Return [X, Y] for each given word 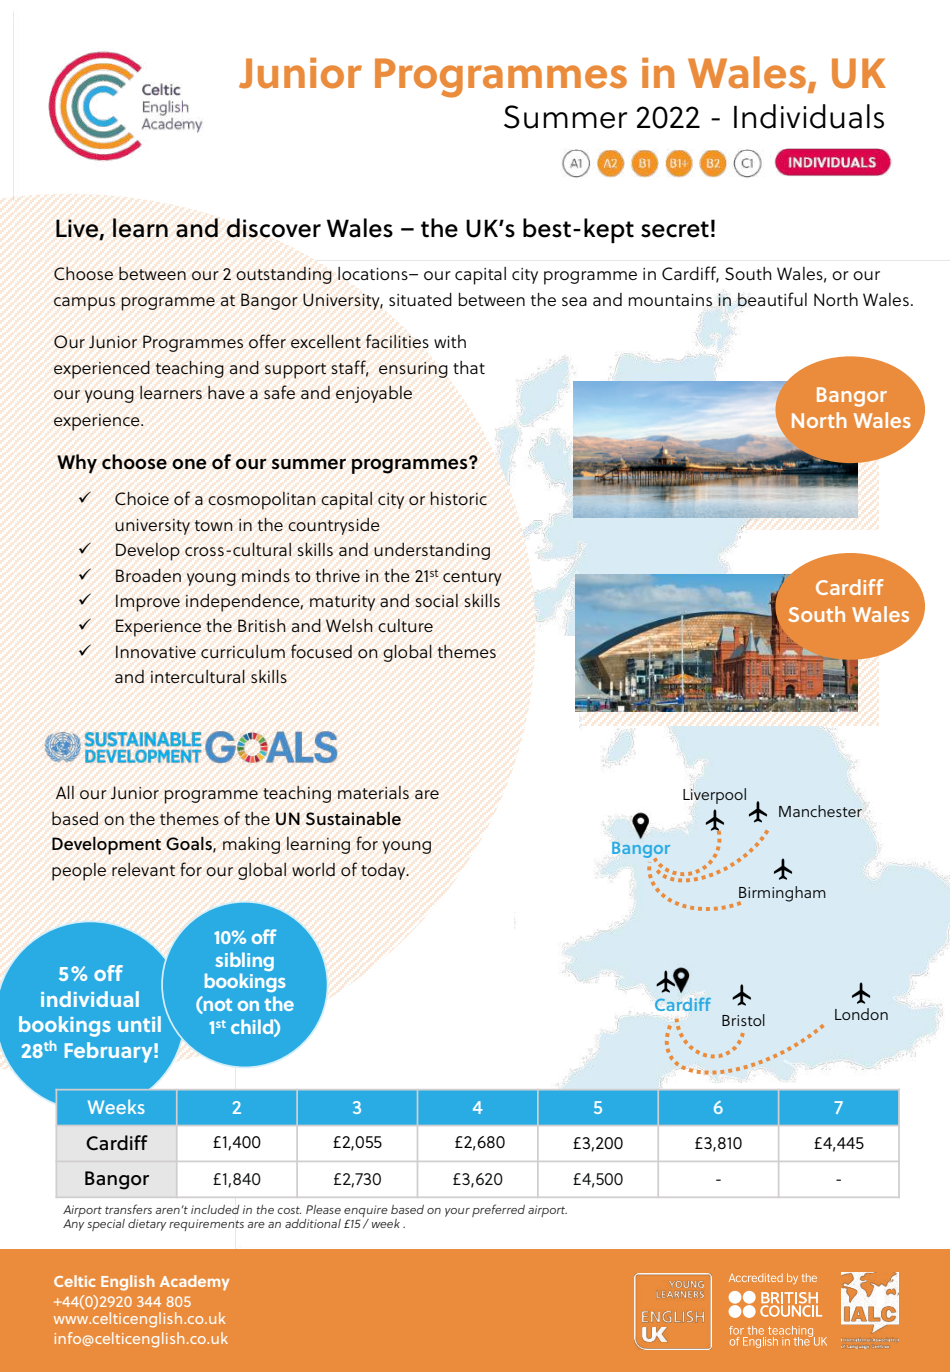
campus [84, 304]
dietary [147, 1225]
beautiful [772, 299]
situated [420, 299]
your [457, 1212]
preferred [498, 1210]
